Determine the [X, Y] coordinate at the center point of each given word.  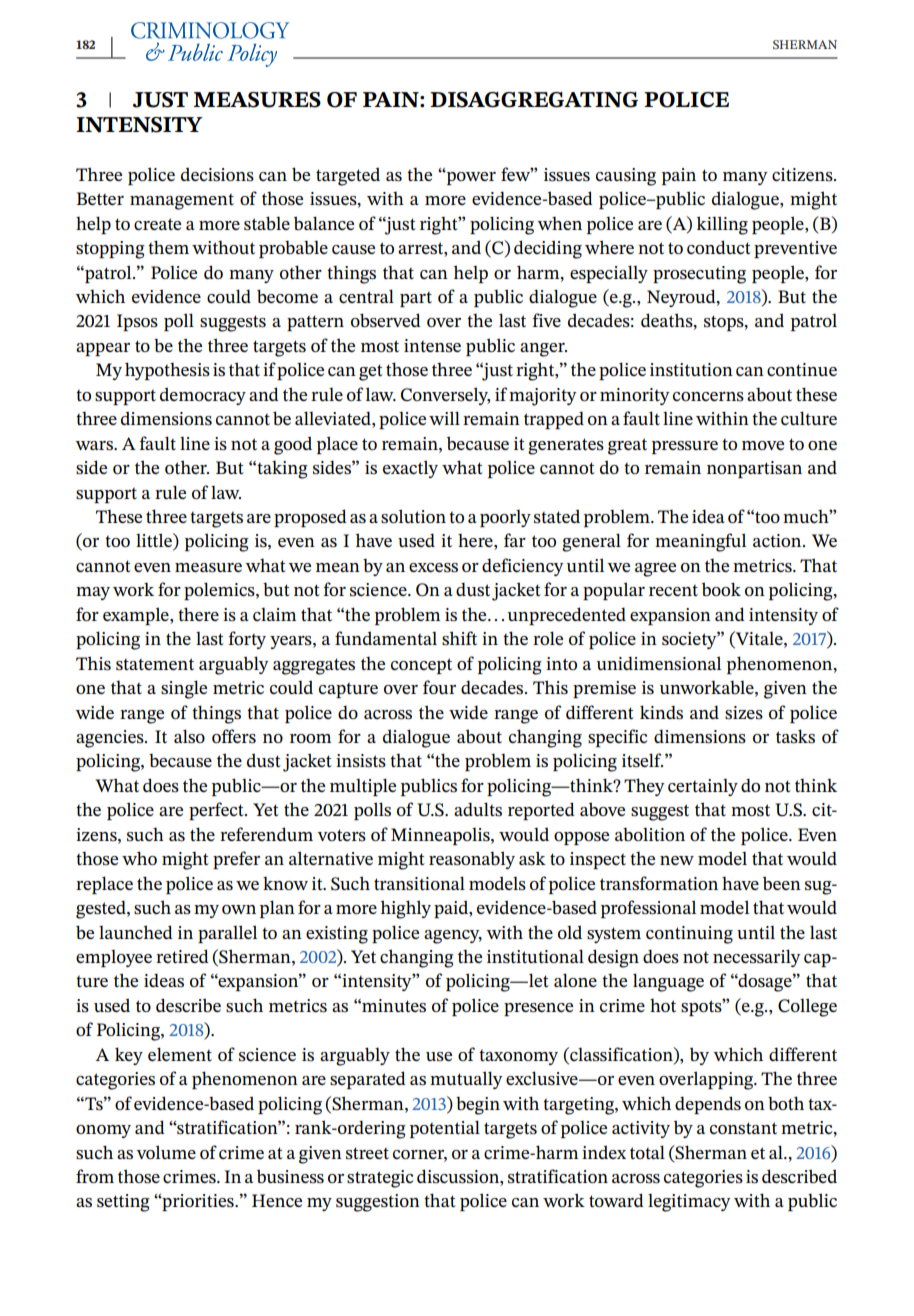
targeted [348, 176]
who [139, 858]
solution [413, 516]
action [778, 540]
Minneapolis [441, 836]
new [677, 860]
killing [722, 225]
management [182, 202]
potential [445, 1129]
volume [166, 1152]
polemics [220, 591]
